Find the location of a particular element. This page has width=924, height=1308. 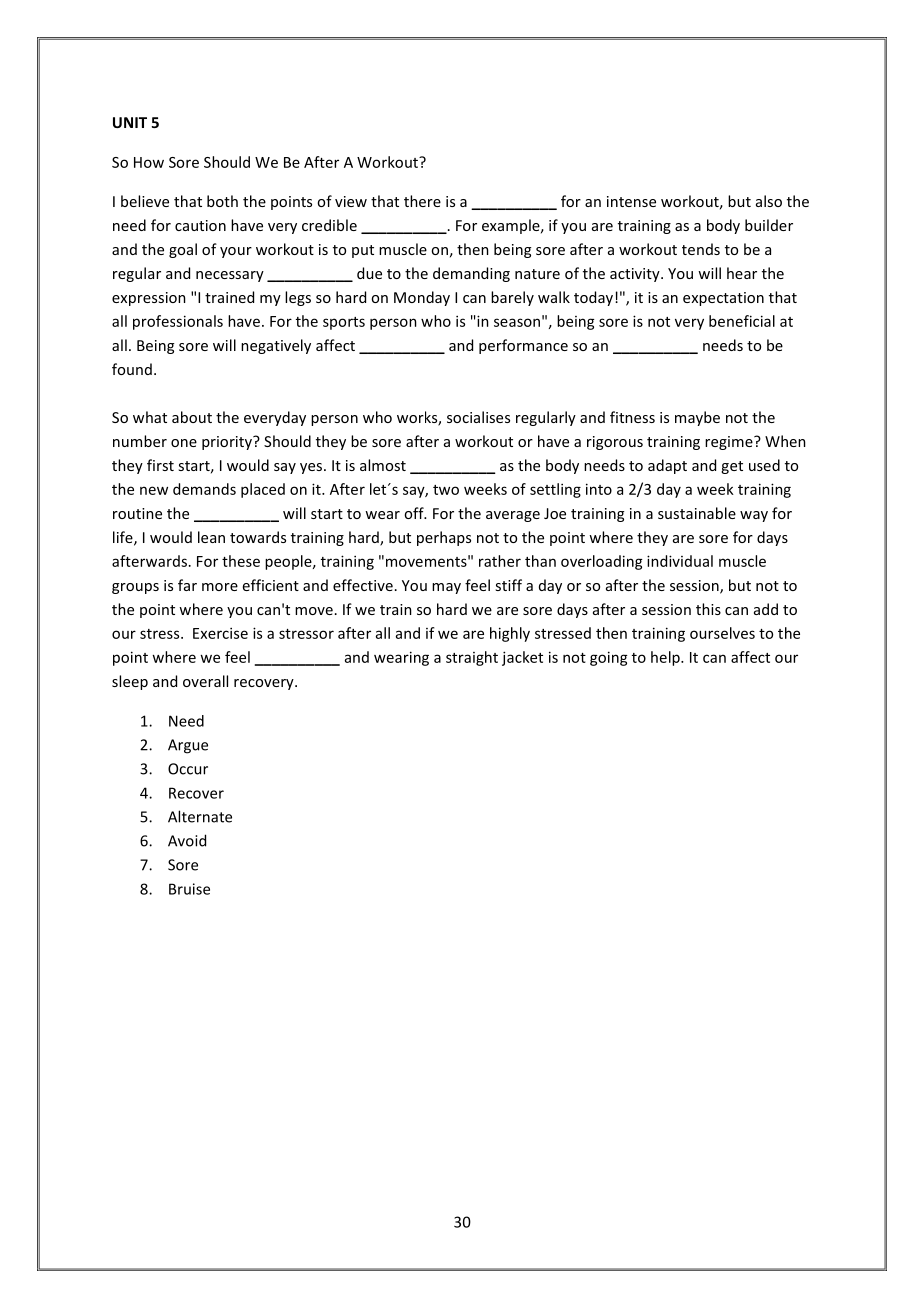

two is located at coordinates (446, 490).
